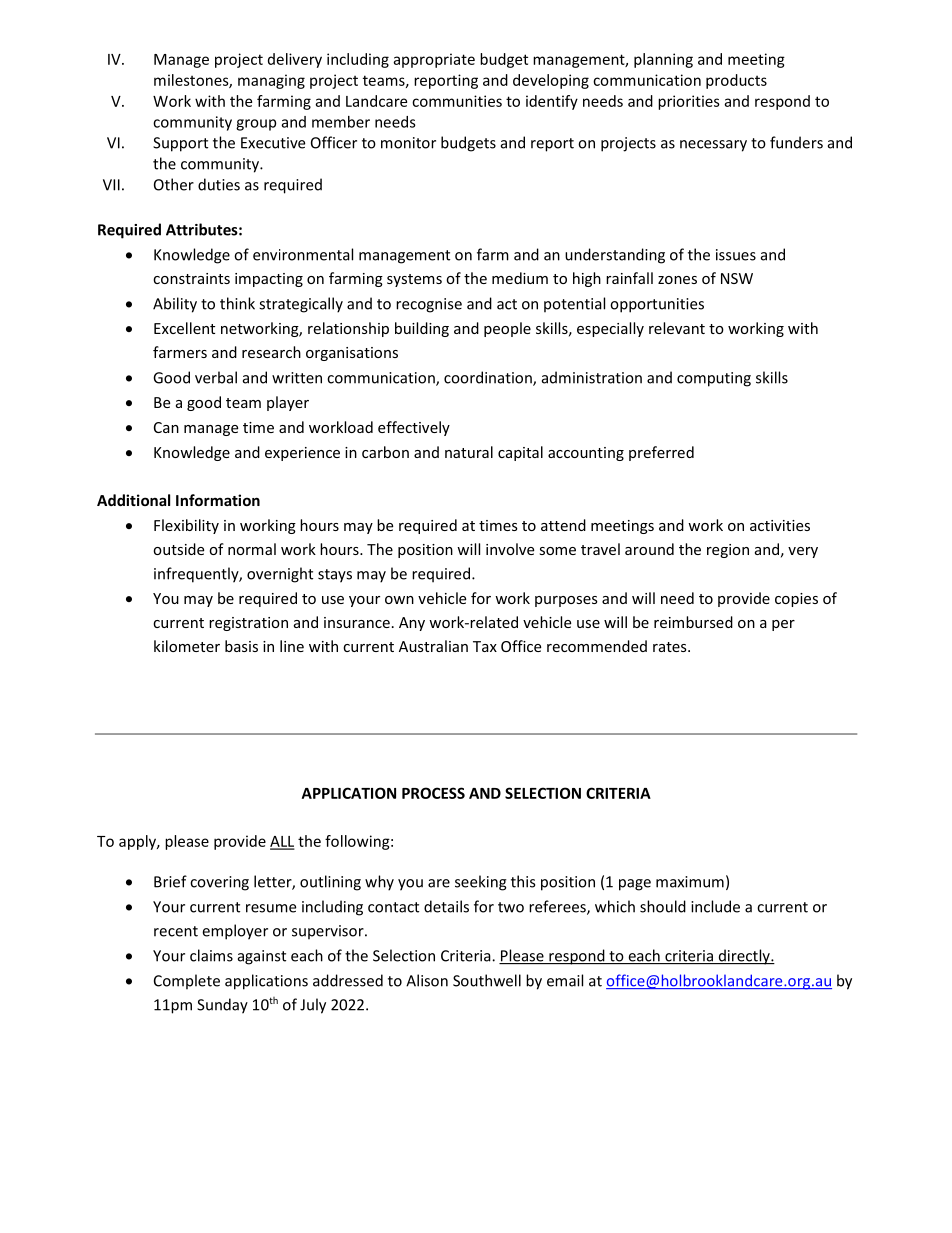 This image has width=952, height=1233. Describe the element at coordinates (736, 81) in the image. I see `products` at that location.
